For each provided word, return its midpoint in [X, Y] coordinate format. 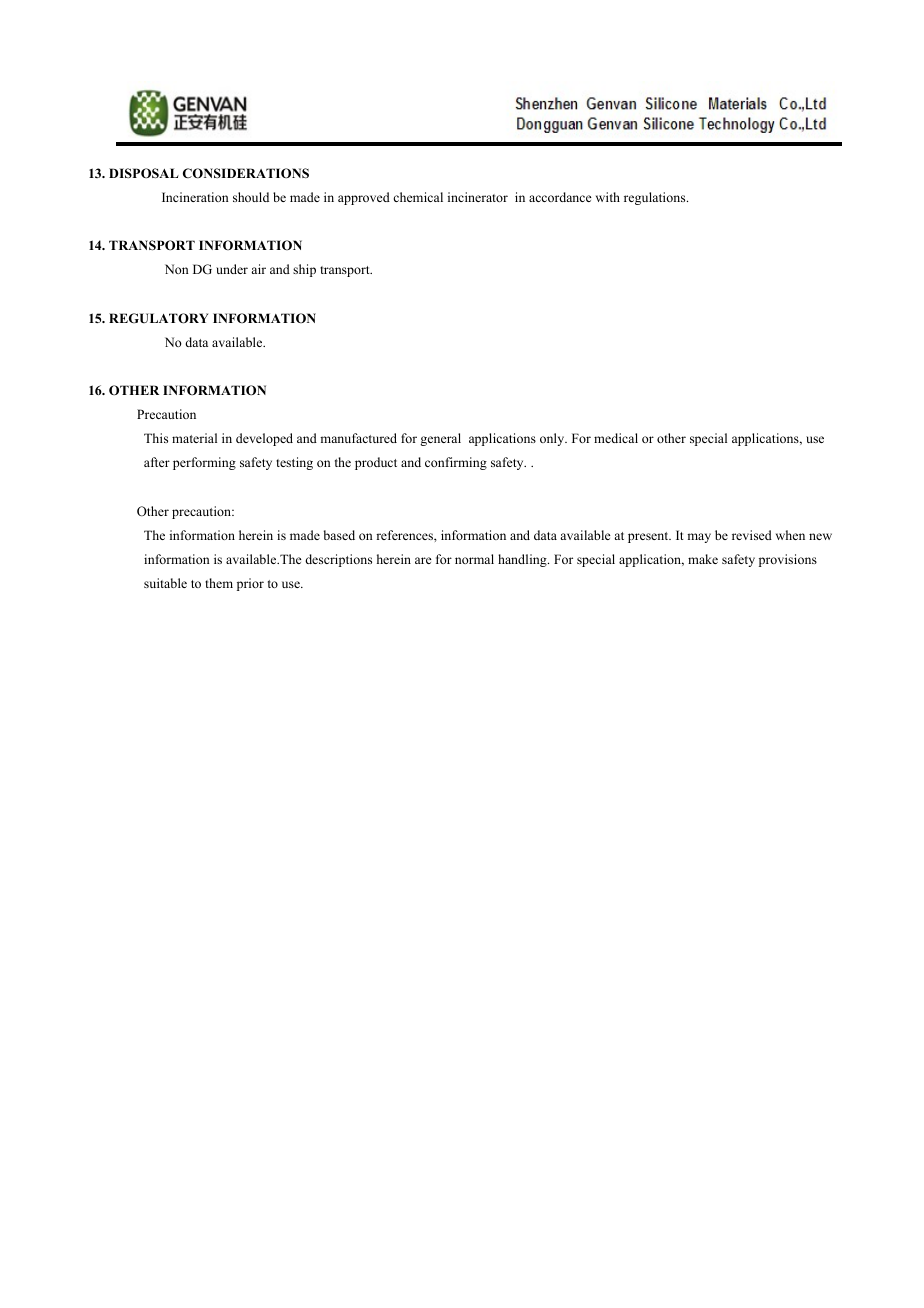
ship [304, 270]
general [440, 439]
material [194, 438]
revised [752, 535]
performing [204, 463]
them [219, 583]
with [608, 197]
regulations [656, 198]
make [703, 559]
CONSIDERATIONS [246, 173]
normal [474, 559]
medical [616, 438]
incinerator [478, 197]
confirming [456, 463]
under [232, 269]
